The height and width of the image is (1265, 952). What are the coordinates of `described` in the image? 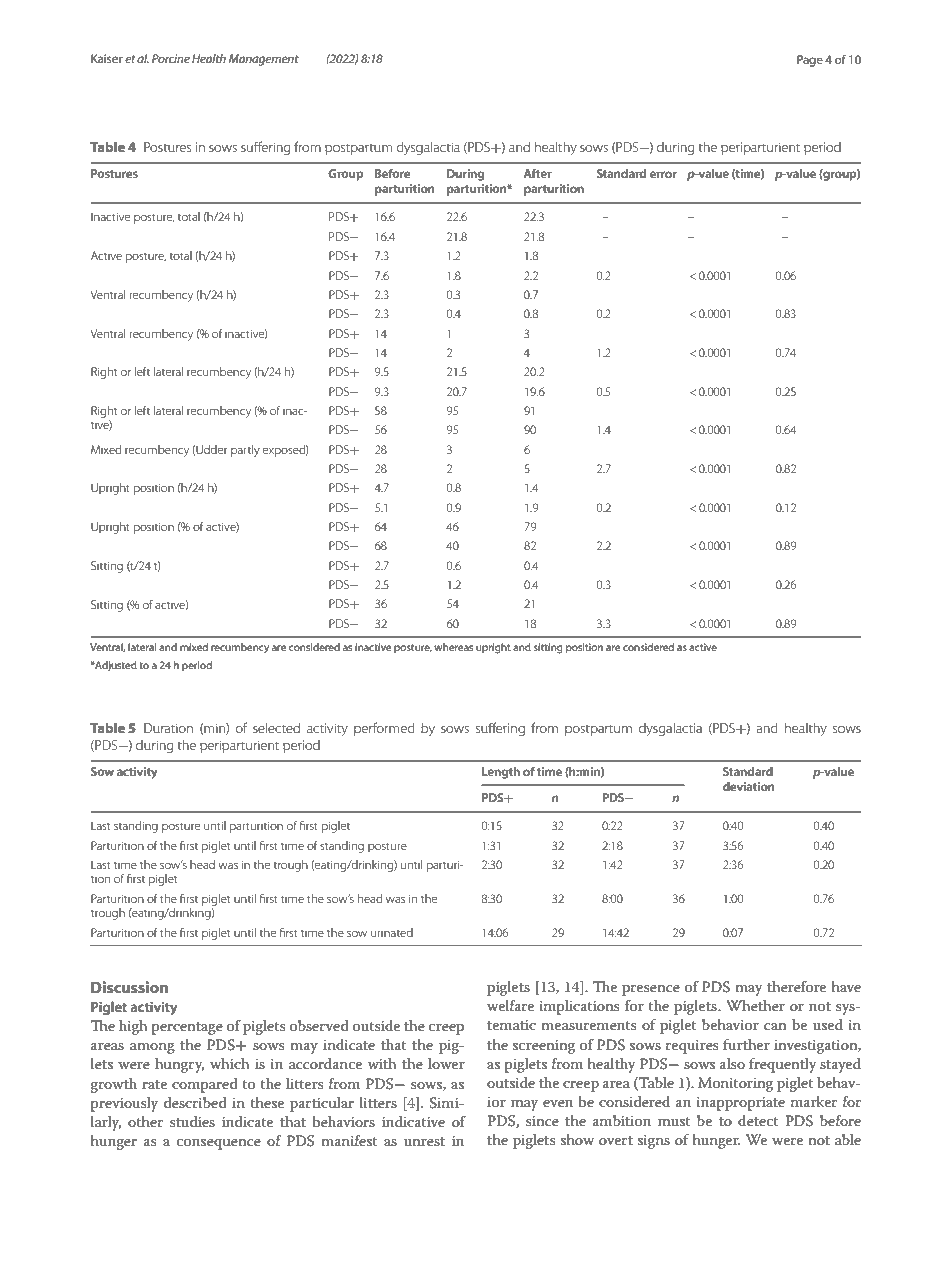 It's located at (195, 1102).
